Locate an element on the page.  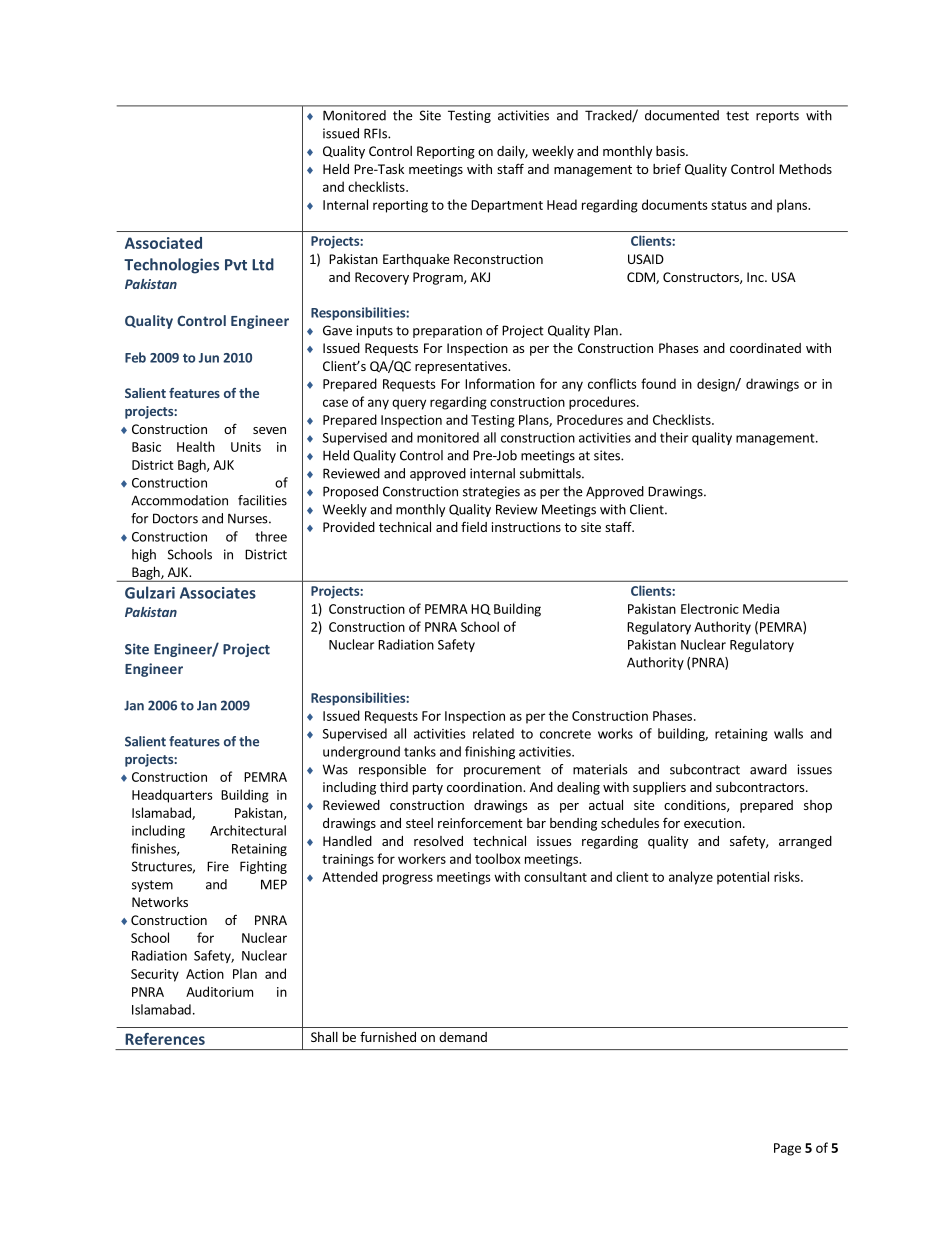
potential is located at coordinates (743, 878).
